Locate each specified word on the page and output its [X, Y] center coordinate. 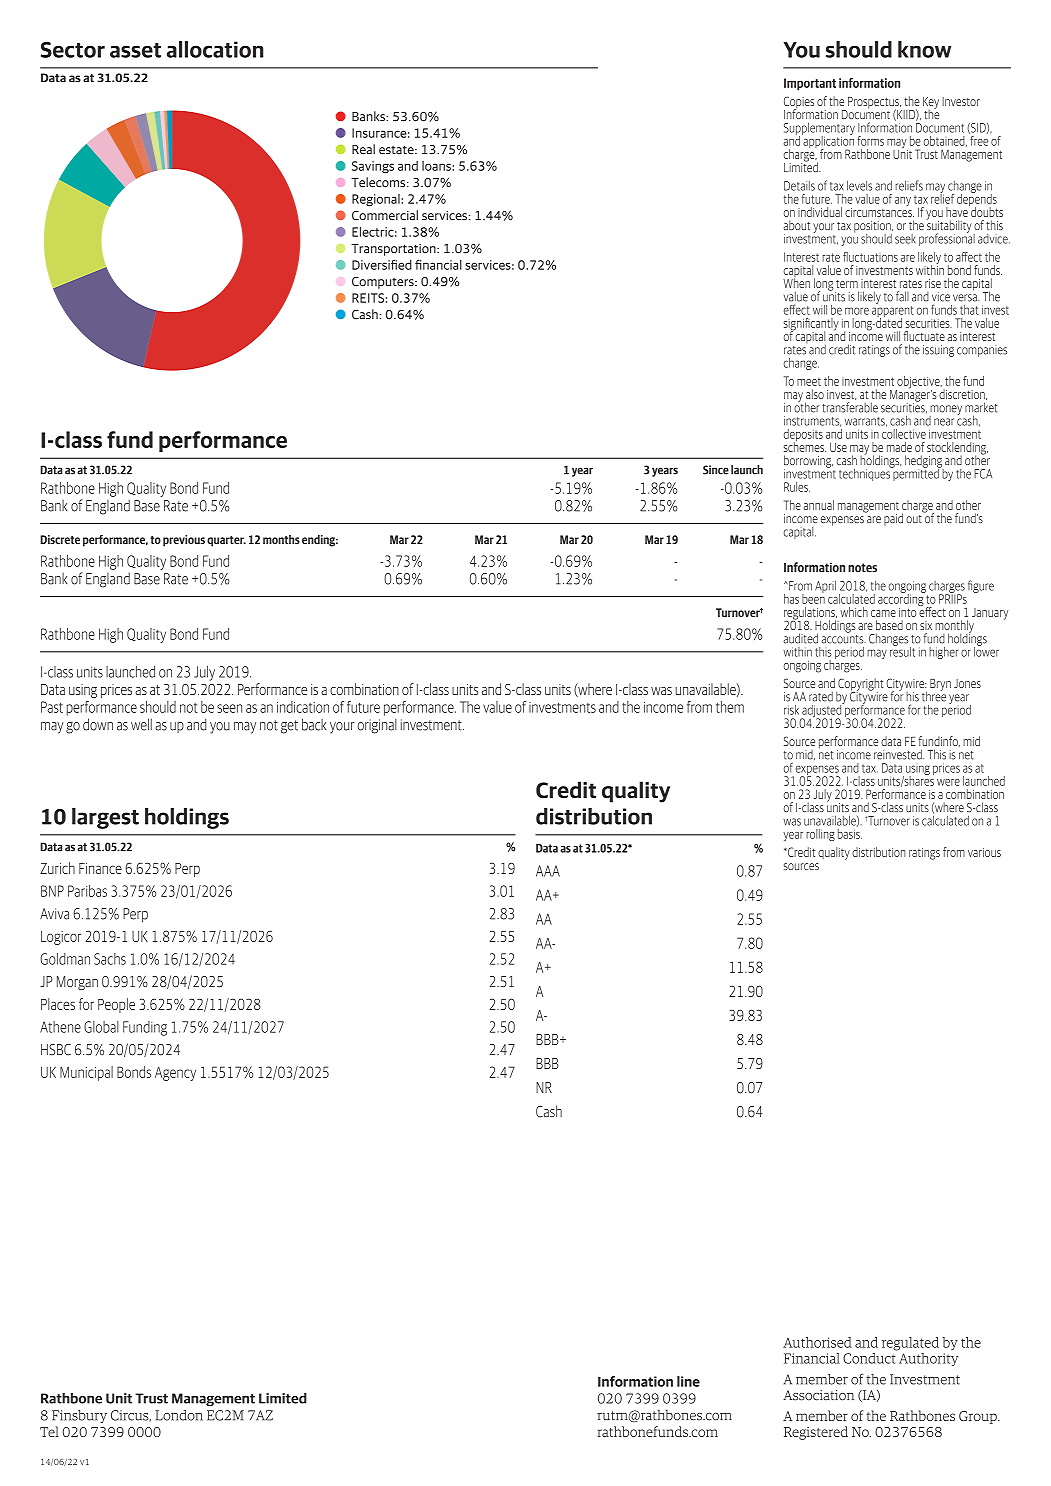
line [688, 1381]
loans [436, 166]
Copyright [860, 685]
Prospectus [874, 104]
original [377, 726]
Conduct [870, 1357]
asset [135, 50]
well [141, 724]
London [179, 1415]
